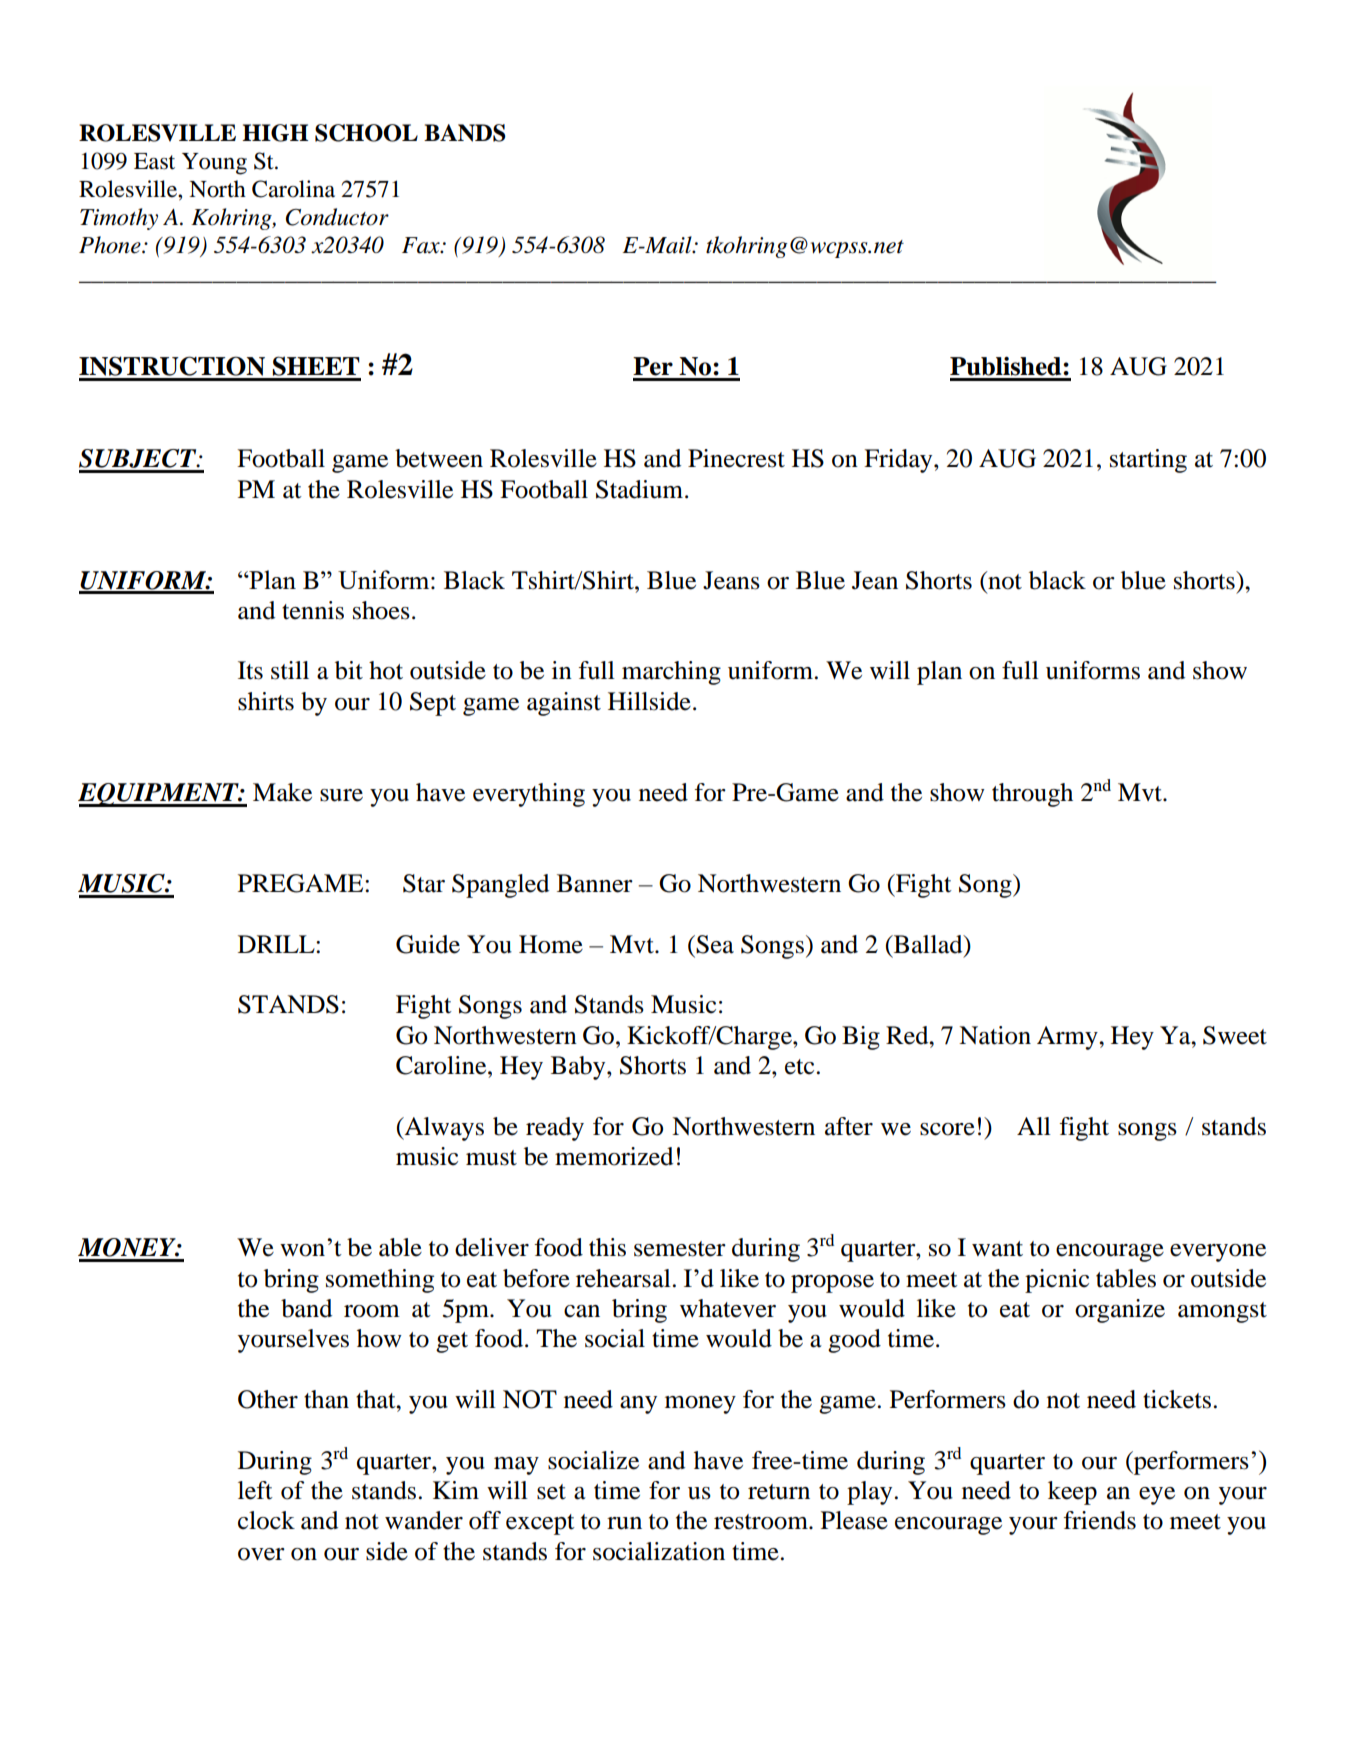 The width and height of the screenshot is (1346, 1742). Describe the element at coordinates (422, 245) in the screenshot. I see `Fax` at that location.
